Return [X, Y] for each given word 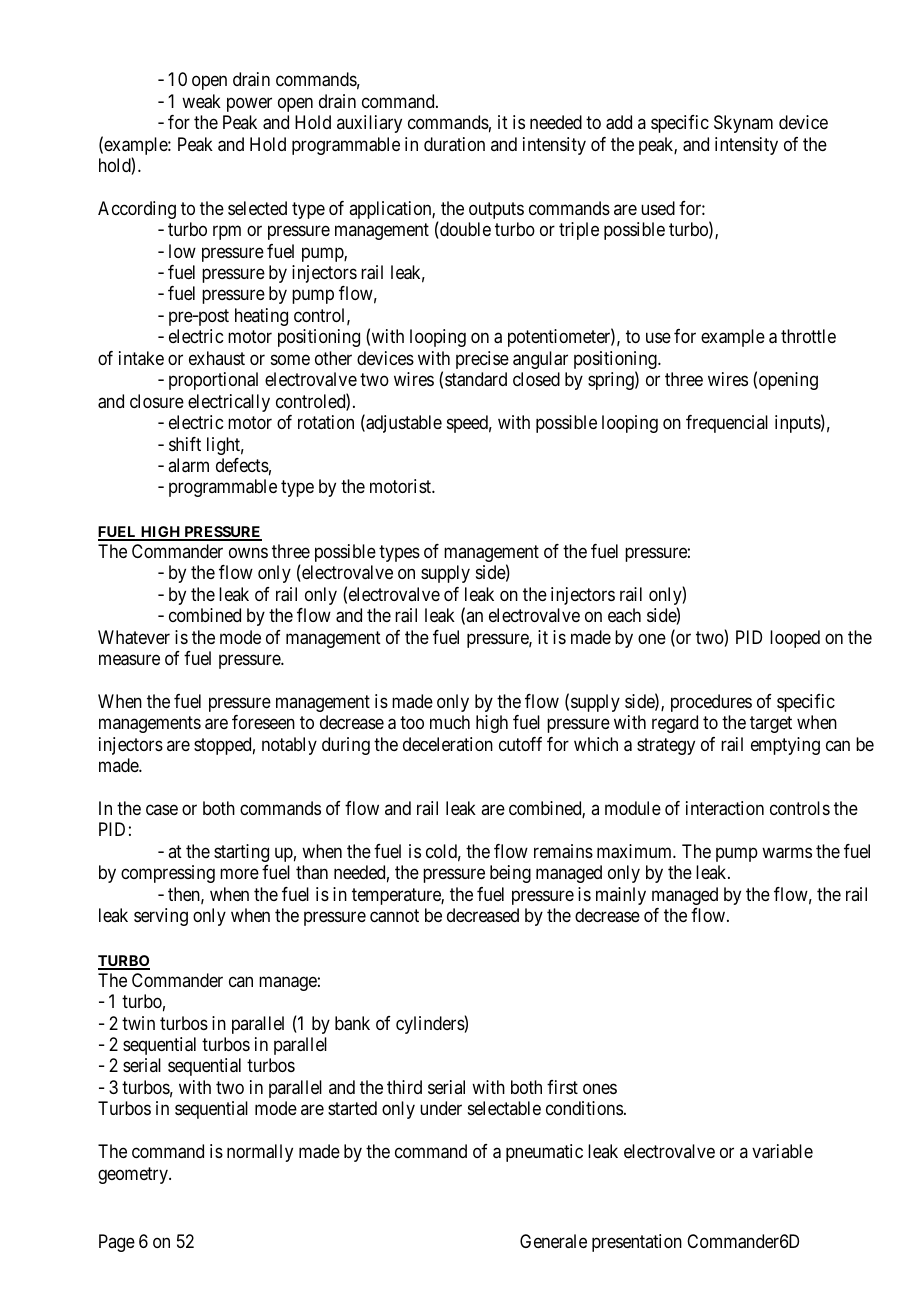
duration [454, 144]
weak [201, 101]
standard [476, 379]
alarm [188, 465]
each [624, 615]
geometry [134, 1175]
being [510, 874]
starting [241, 853]
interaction [725, 808]
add [619, 122]
